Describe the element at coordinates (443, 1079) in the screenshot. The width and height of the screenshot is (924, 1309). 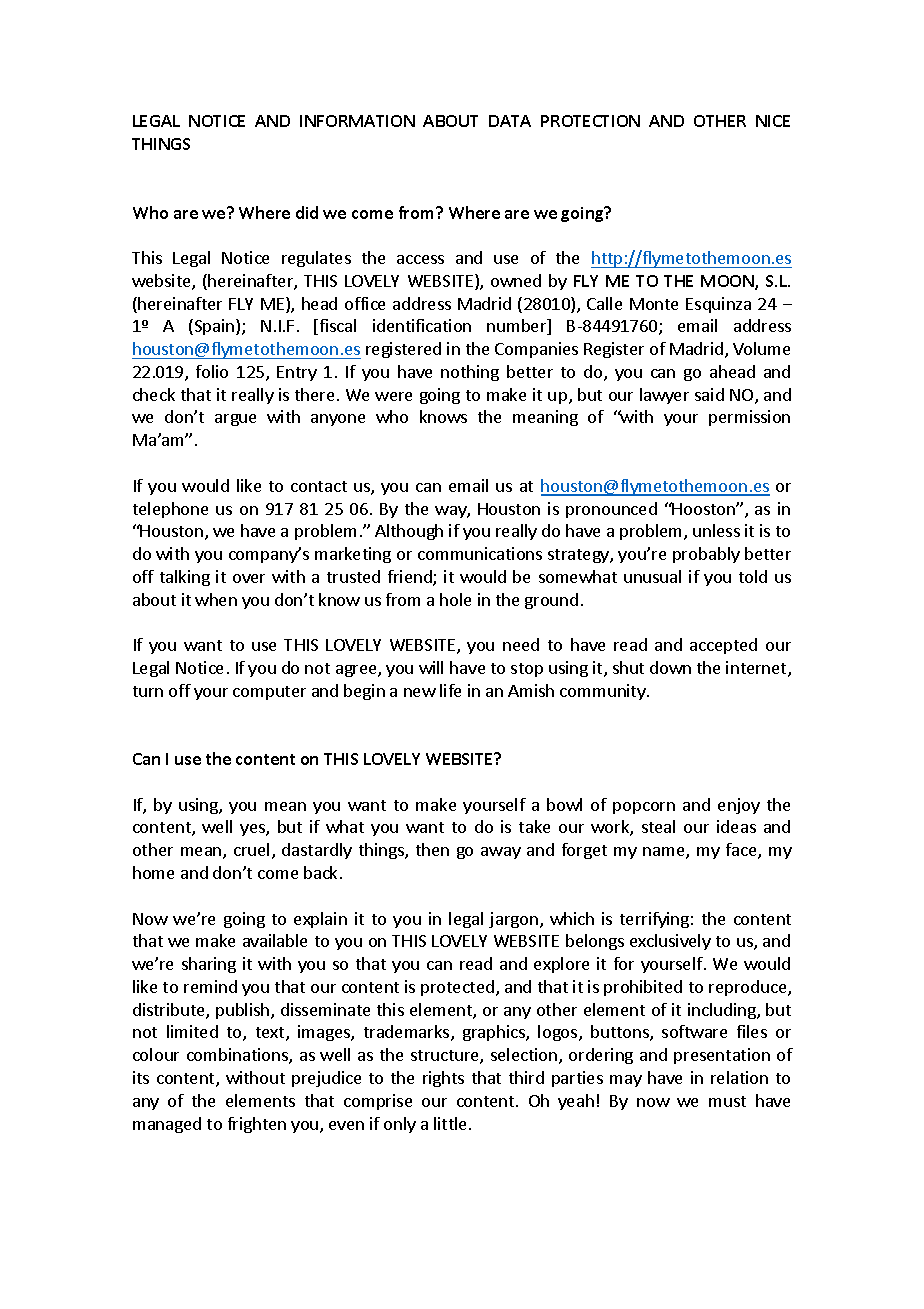
I see `rights` at that location.
